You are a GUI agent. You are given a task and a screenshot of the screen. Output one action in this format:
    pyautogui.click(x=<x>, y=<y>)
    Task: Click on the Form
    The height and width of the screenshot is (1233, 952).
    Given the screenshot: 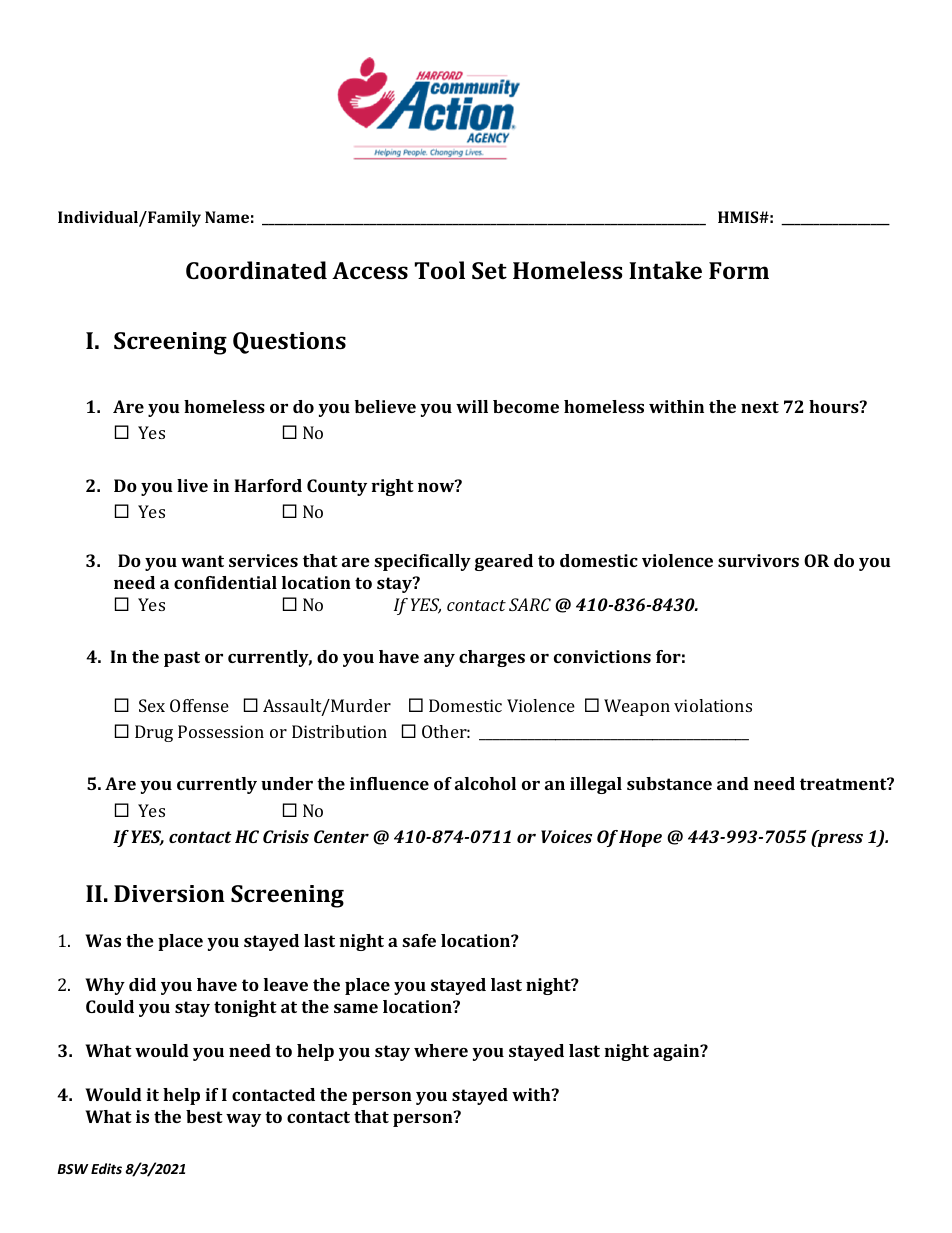 What is the action you would take?
    pyautogui.click(x=739, y=270)
